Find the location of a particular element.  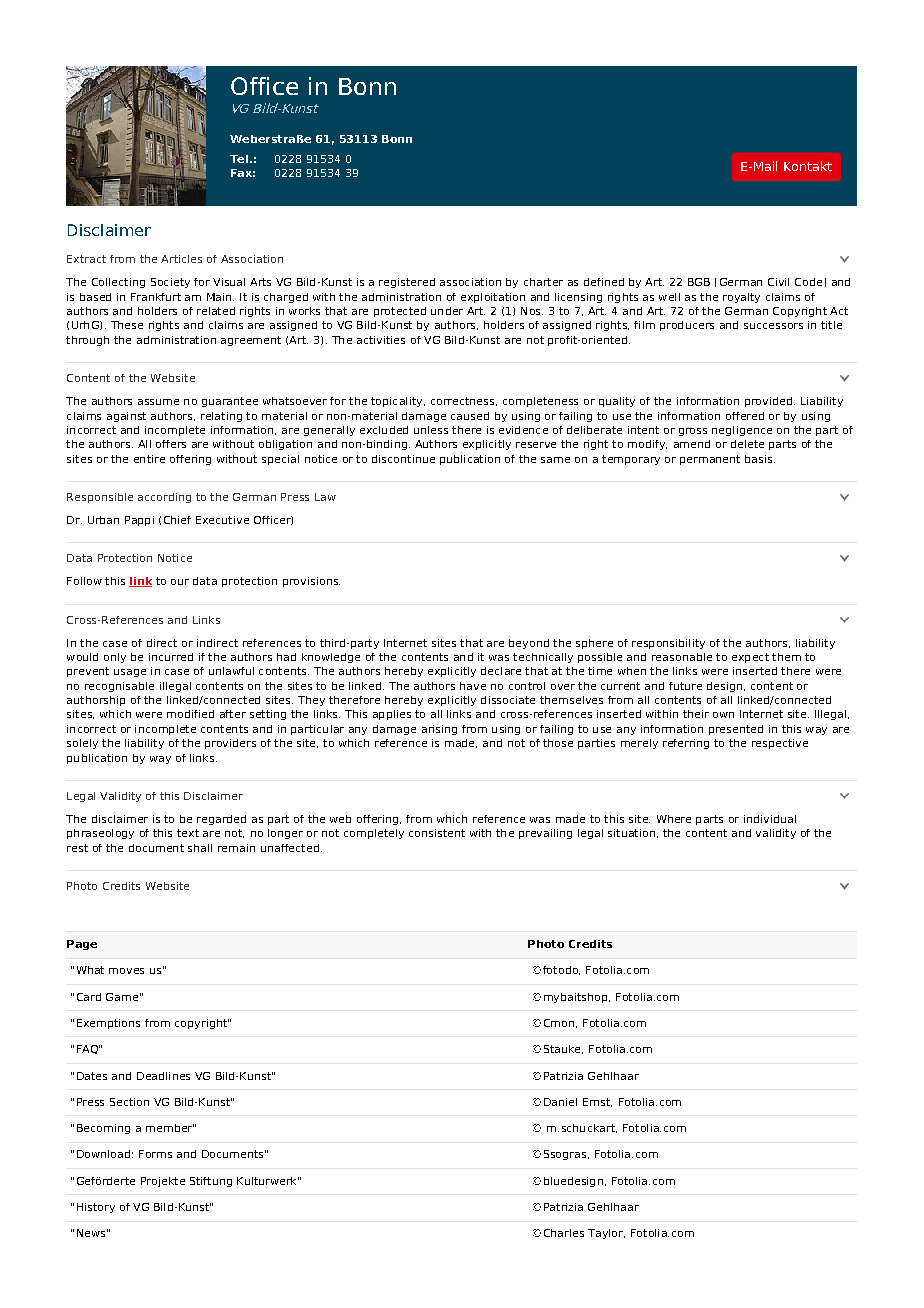

Charles is located at coordinates (564, 1233).
